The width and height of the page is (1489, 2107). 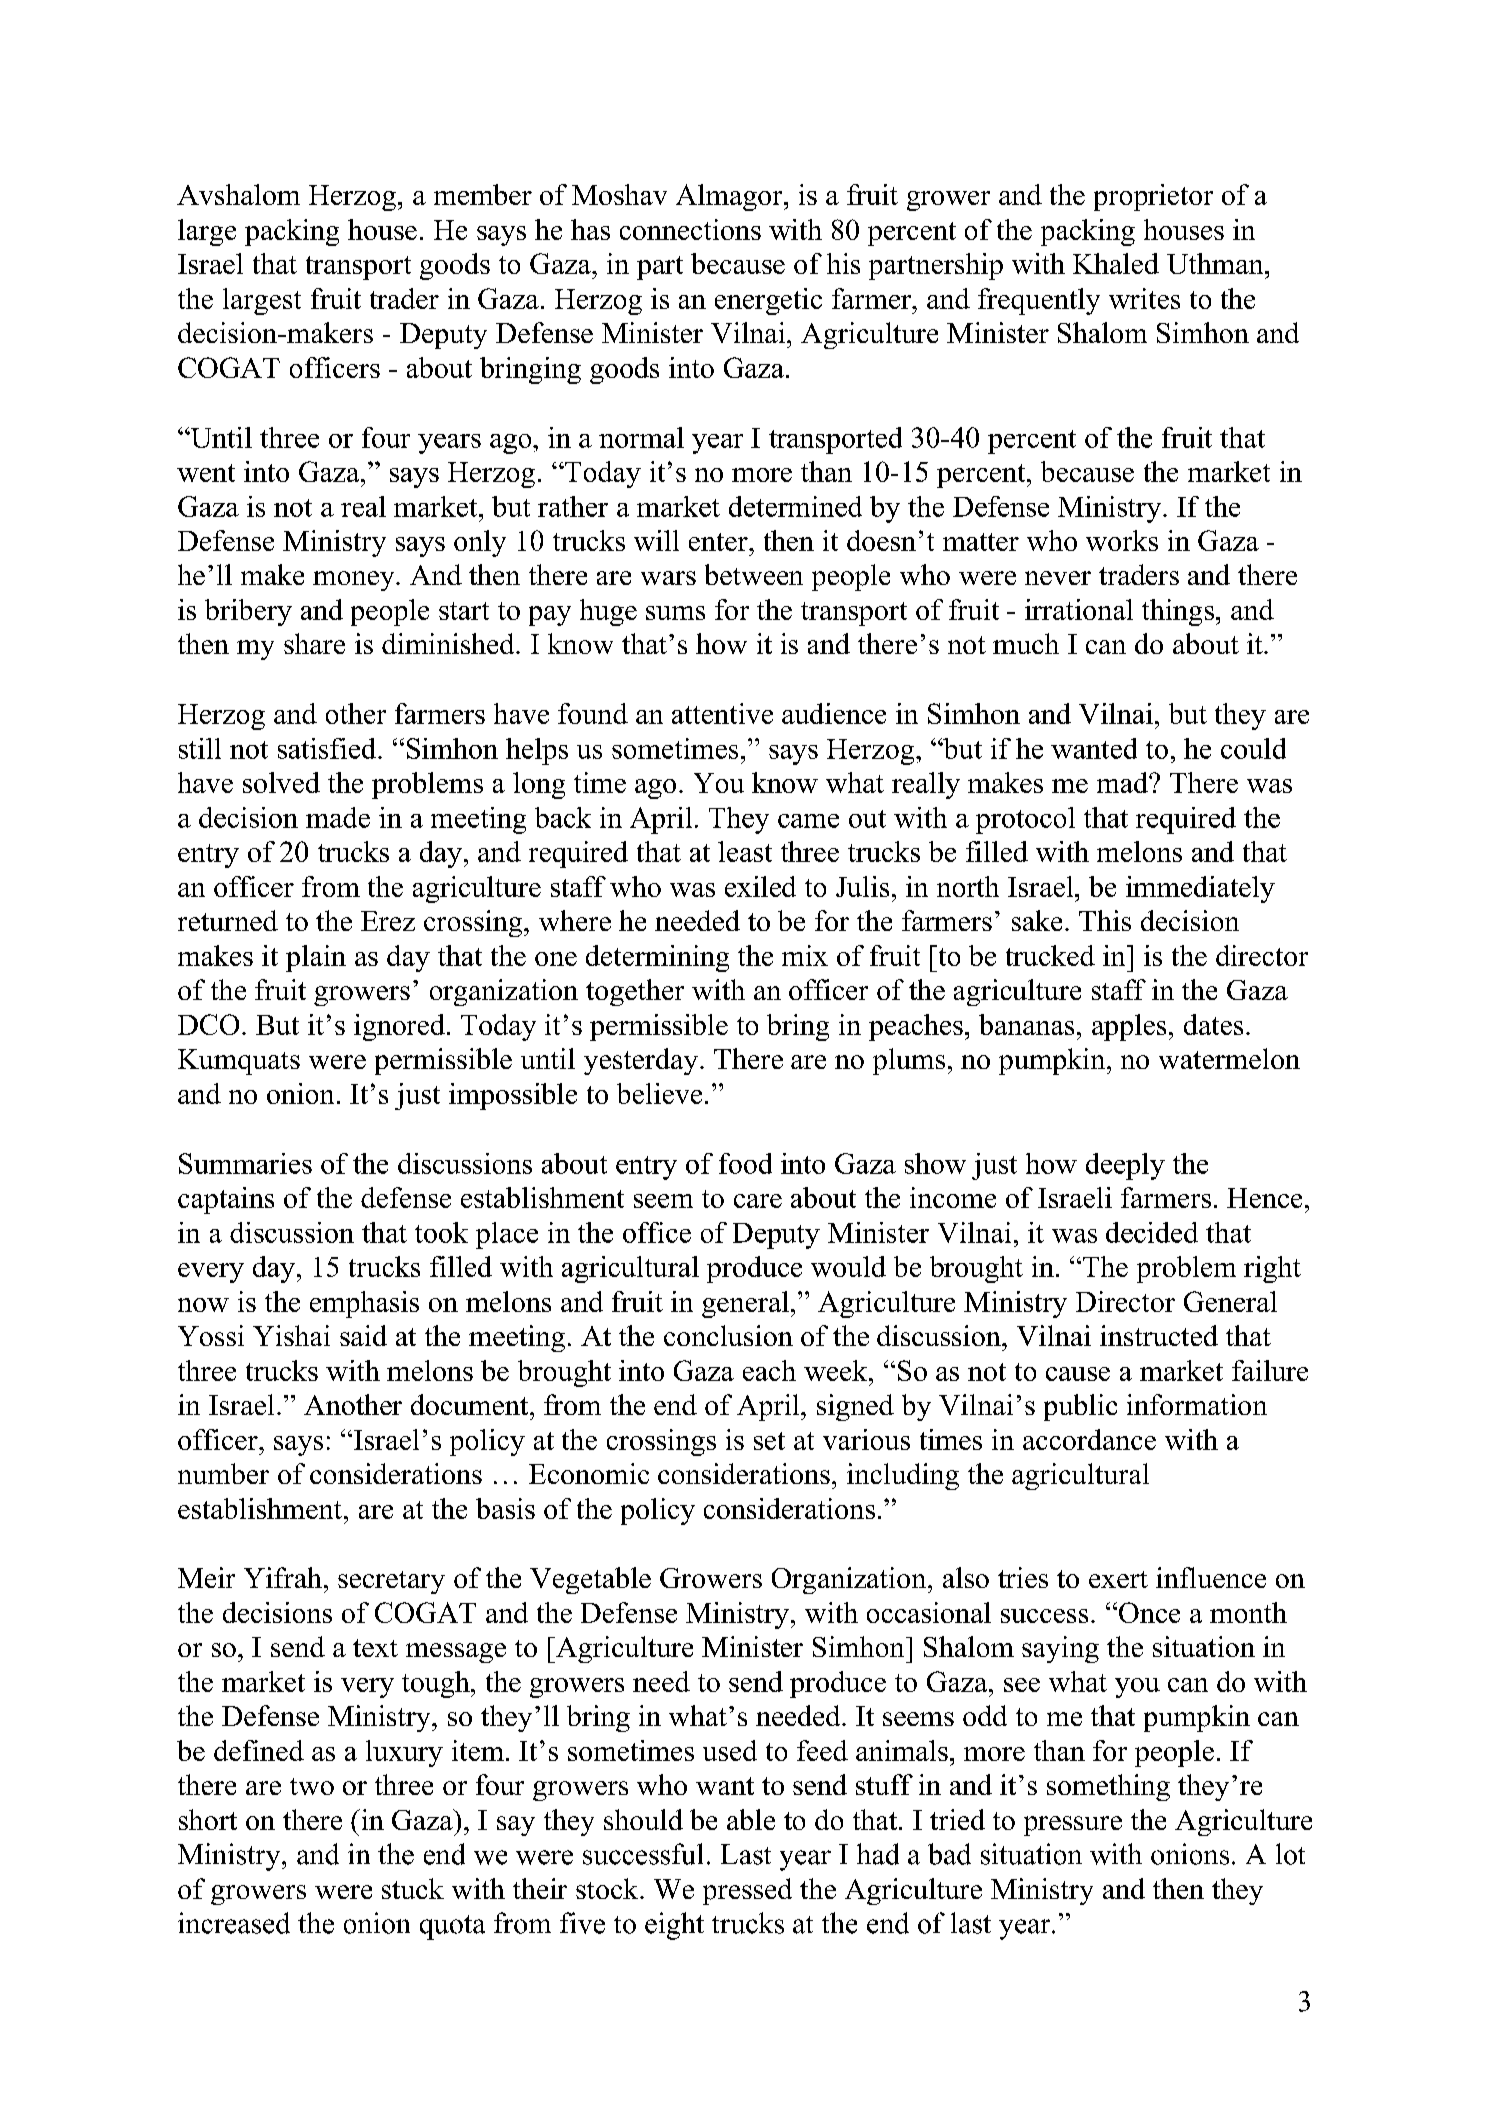 What do you see at coordinates (1116, 263) in the page?
I see `Khaled` at bounding box center [1116, 263].
